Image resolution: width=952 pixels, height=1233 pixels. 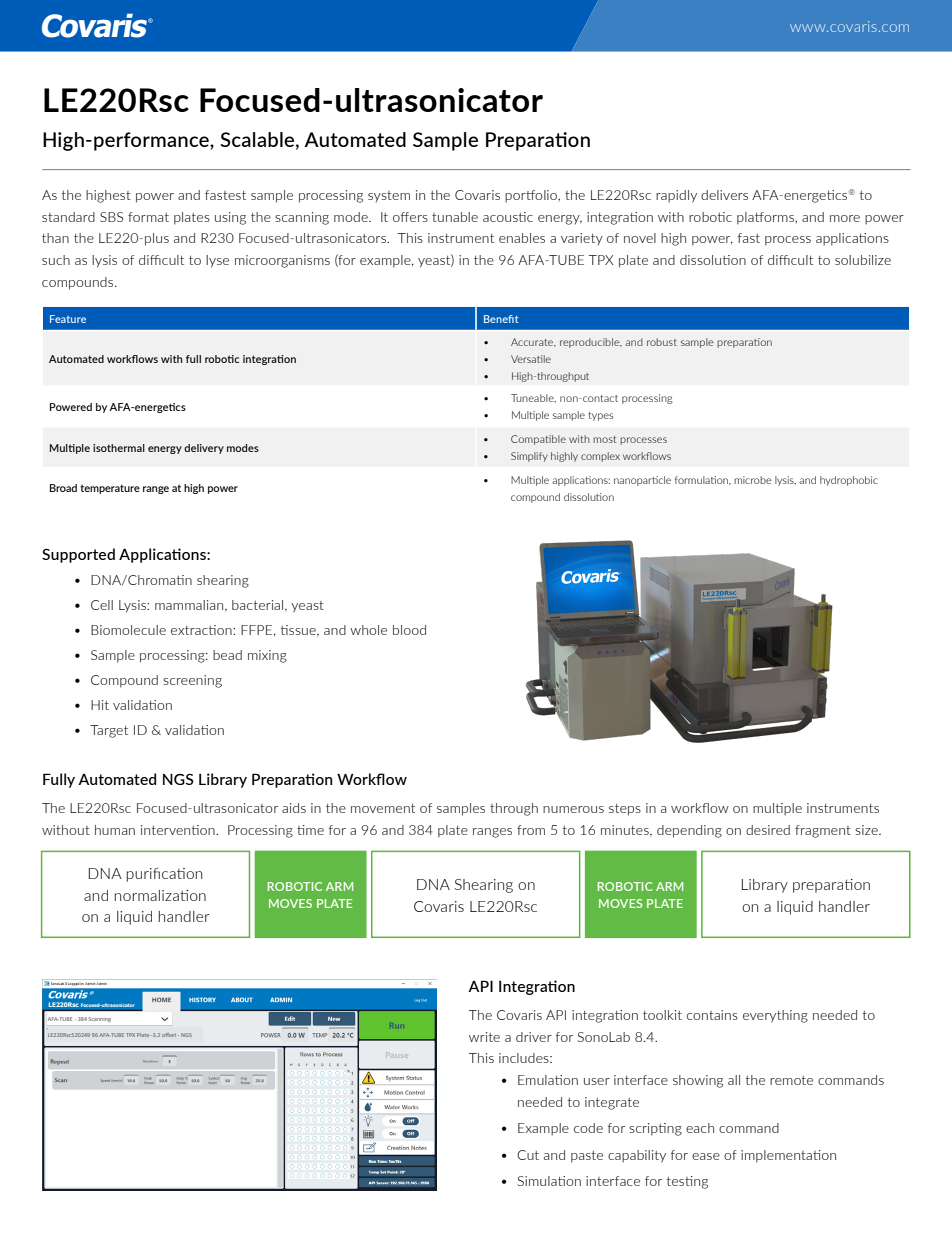 What do you see at coordinates (78, 555) in the screenshot?
I see `Supported` at bounding box center [78, 555].
